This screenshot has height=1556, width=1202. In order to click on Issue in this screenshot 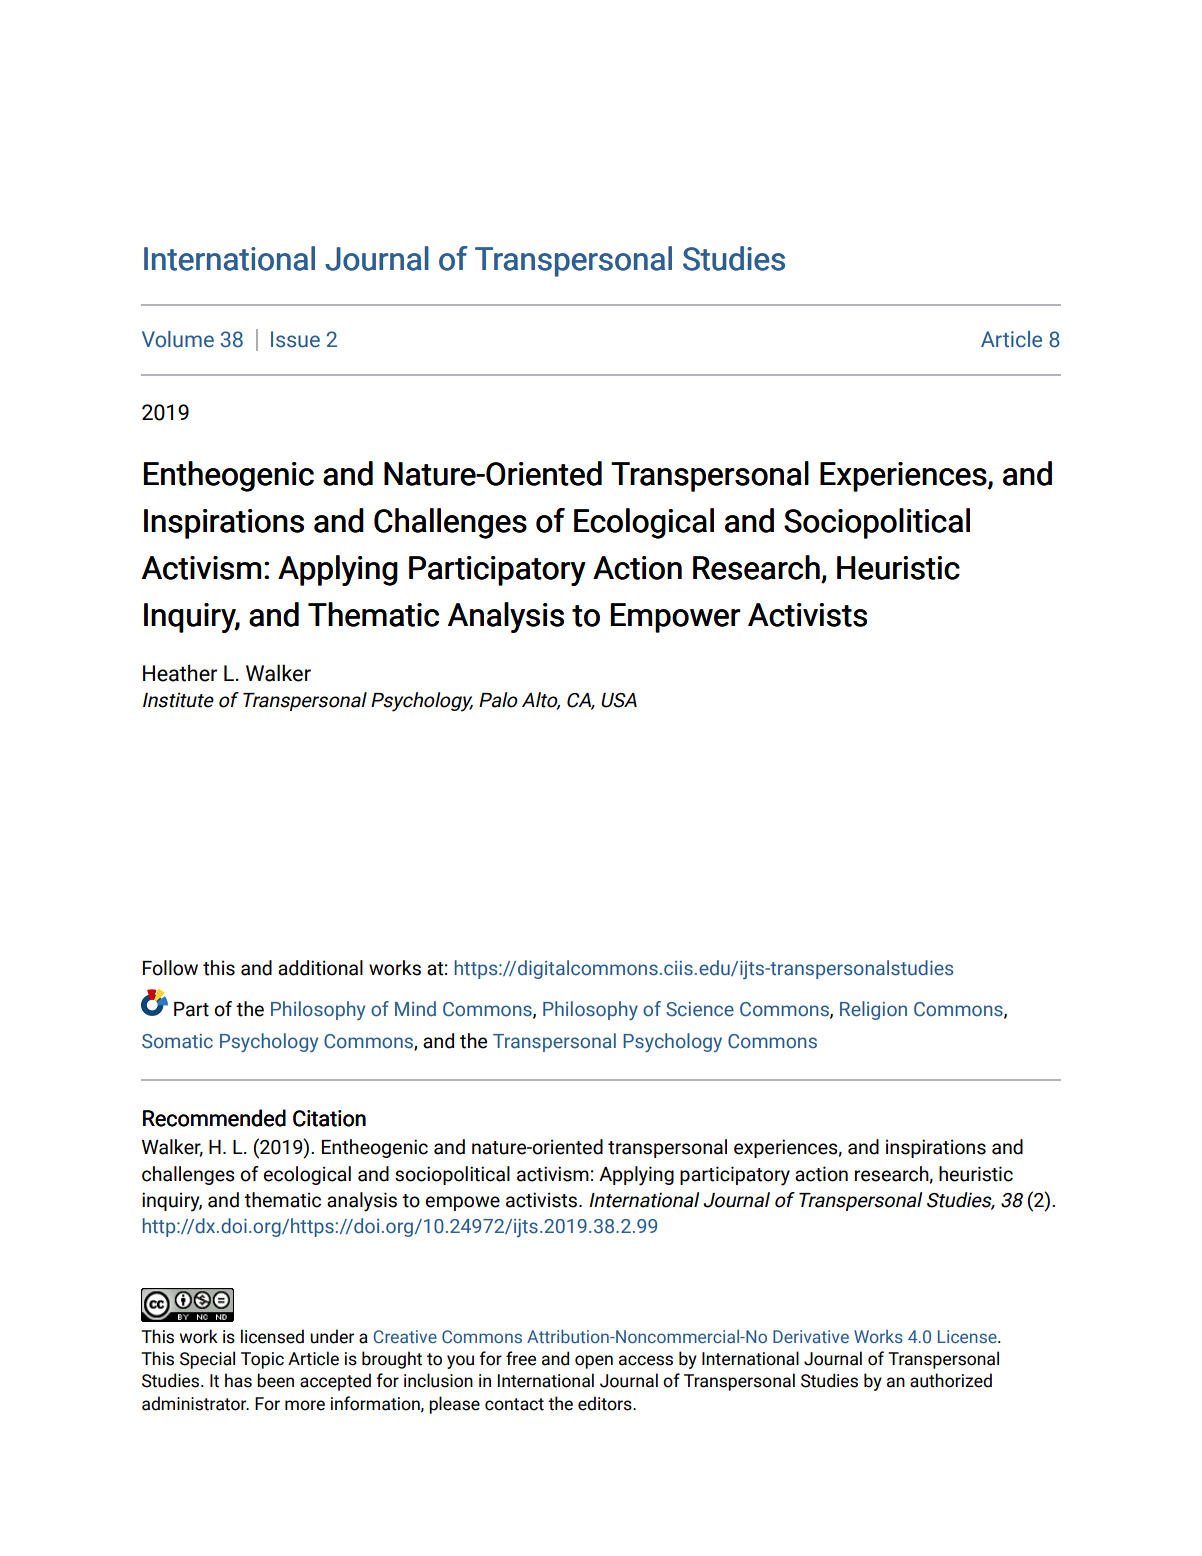, I will do `click(295, 339)`.
